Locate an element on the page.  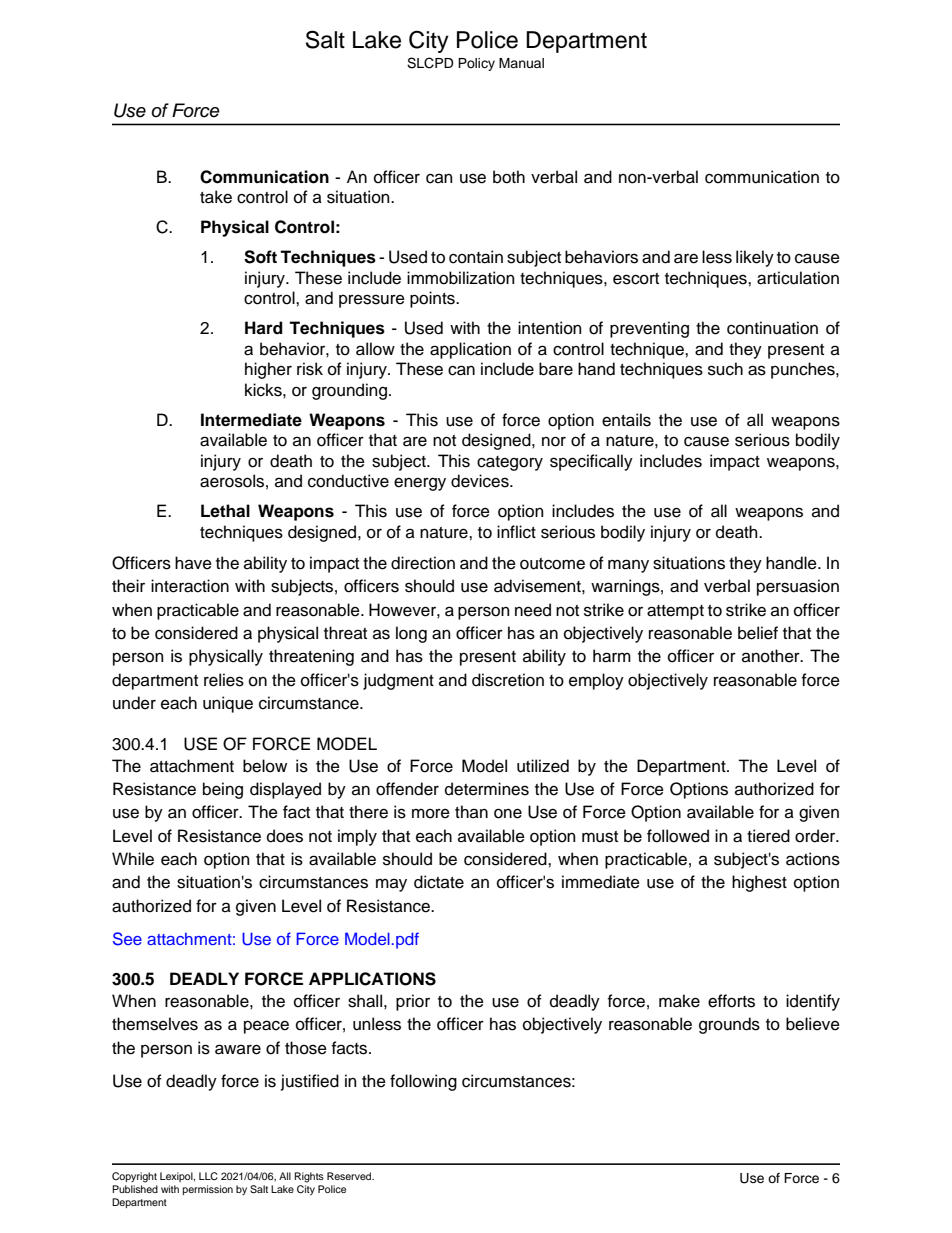
take is located at coordinates (216, 197).
